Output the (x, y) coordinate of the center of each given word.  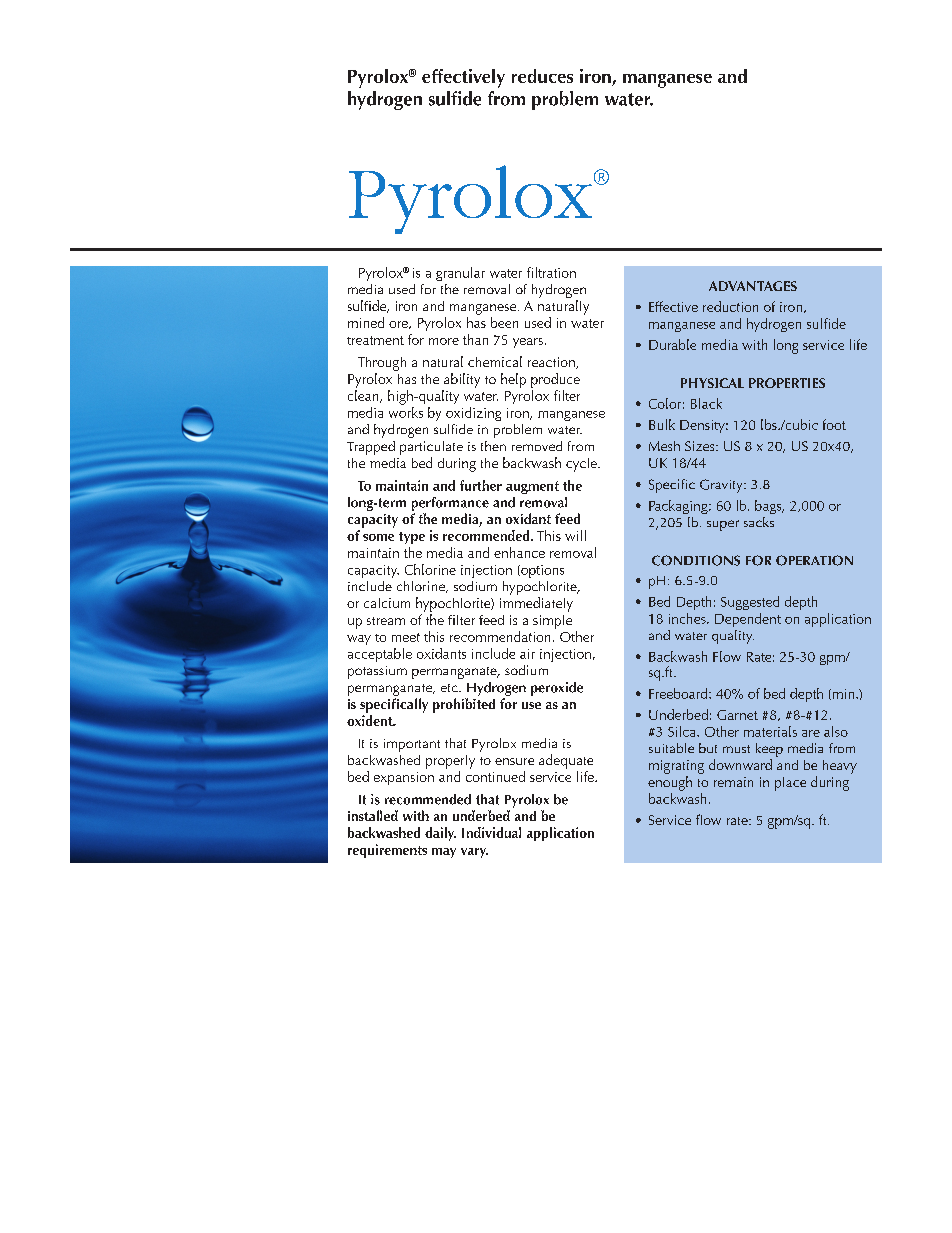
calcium (387, 603)
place (790, 784)
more (444, 341)
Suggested (750, 603)
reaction (552, 363)
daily (440, 834)
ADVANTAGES (753, 286)
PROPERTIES (787, 383)
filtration (551, 272)
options (541, 571)
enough (670, 783)
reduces (542, 76)
